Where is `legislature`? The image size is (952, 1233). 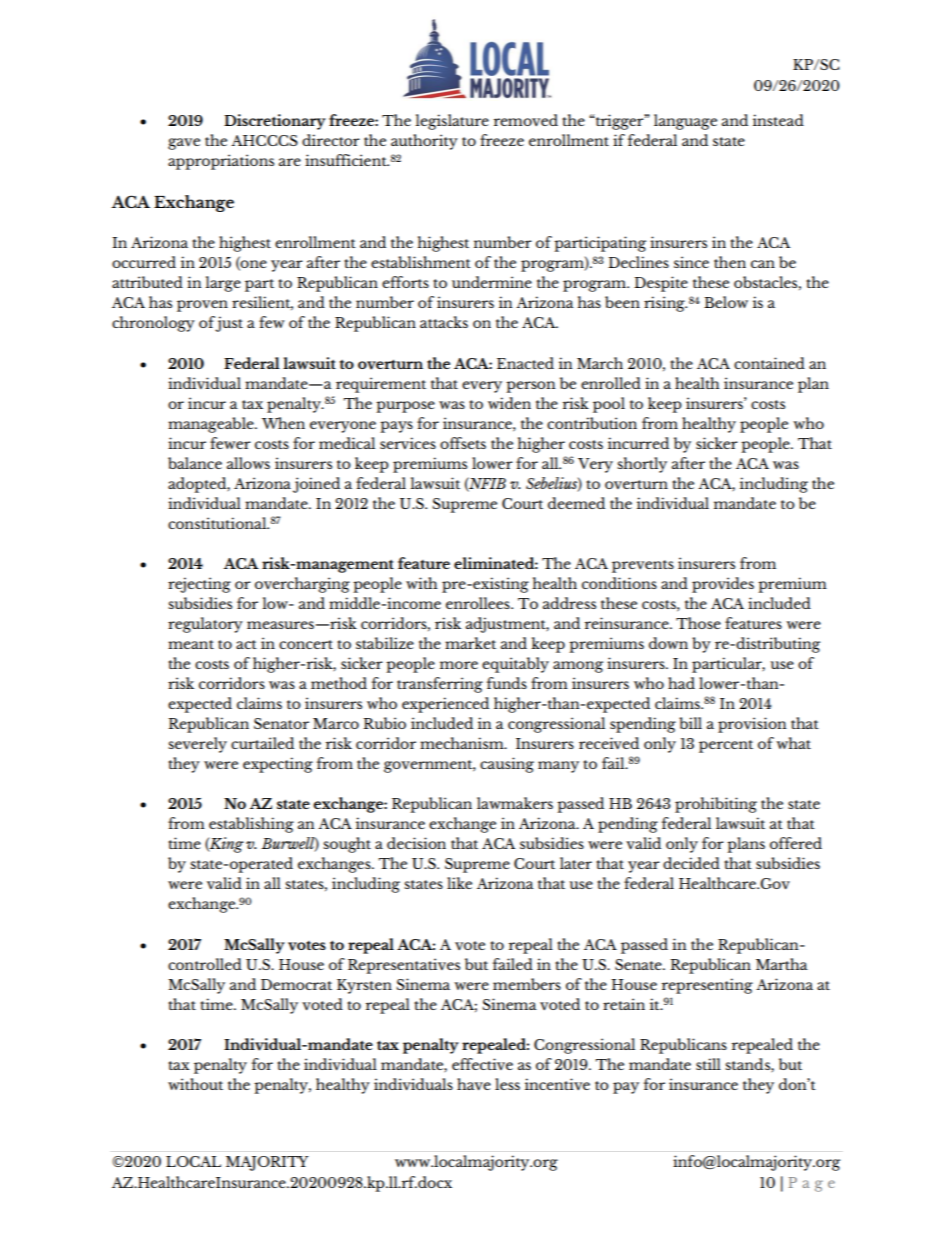 legislature is located at coordinates (452, 122).
